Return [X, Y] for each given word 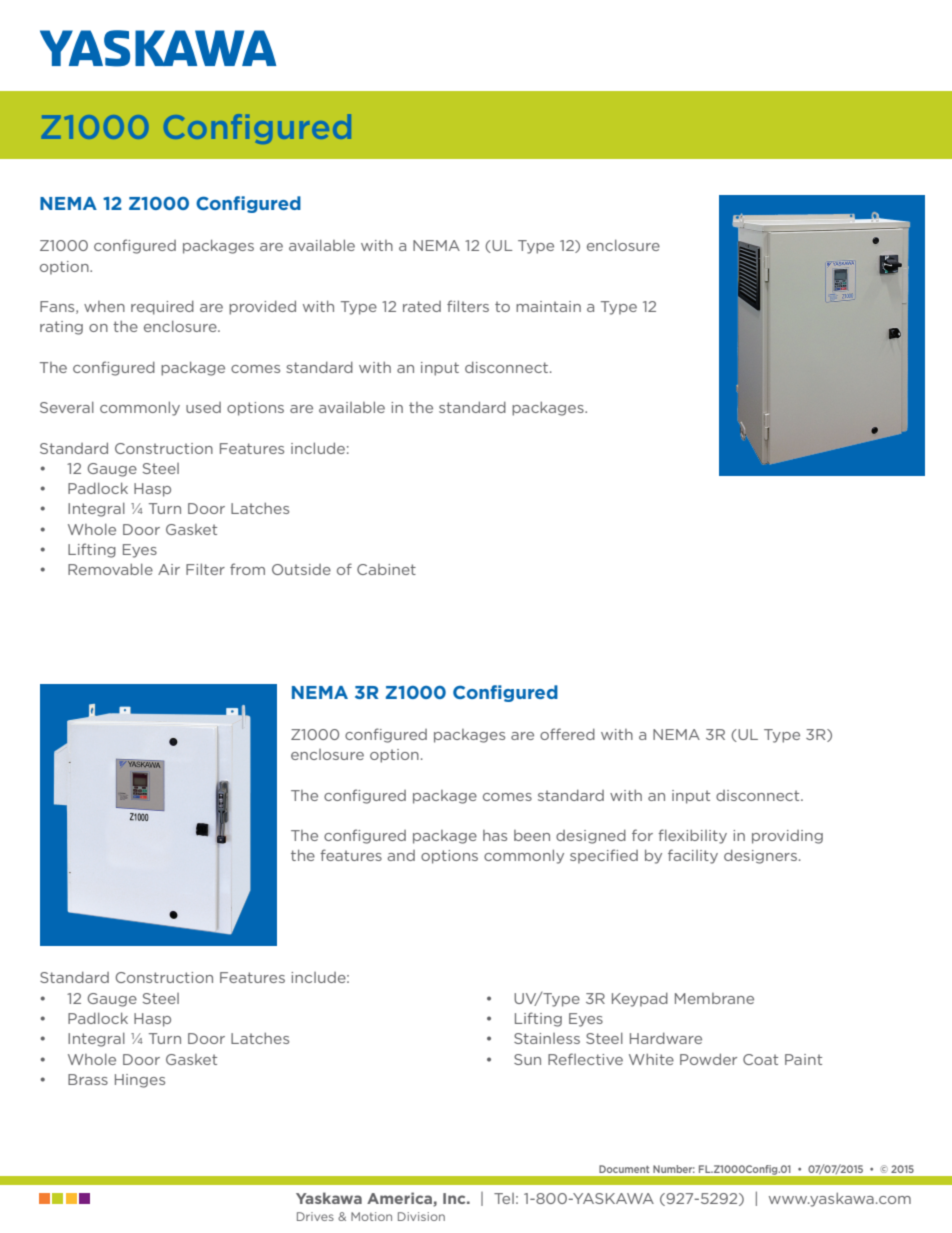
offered [567, 734]
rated [422, 306]
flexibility [692, 836]
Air [169, 569]
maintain [548, 306]
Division [421, 1216]
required [162, 307]
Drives [315, 1216]
